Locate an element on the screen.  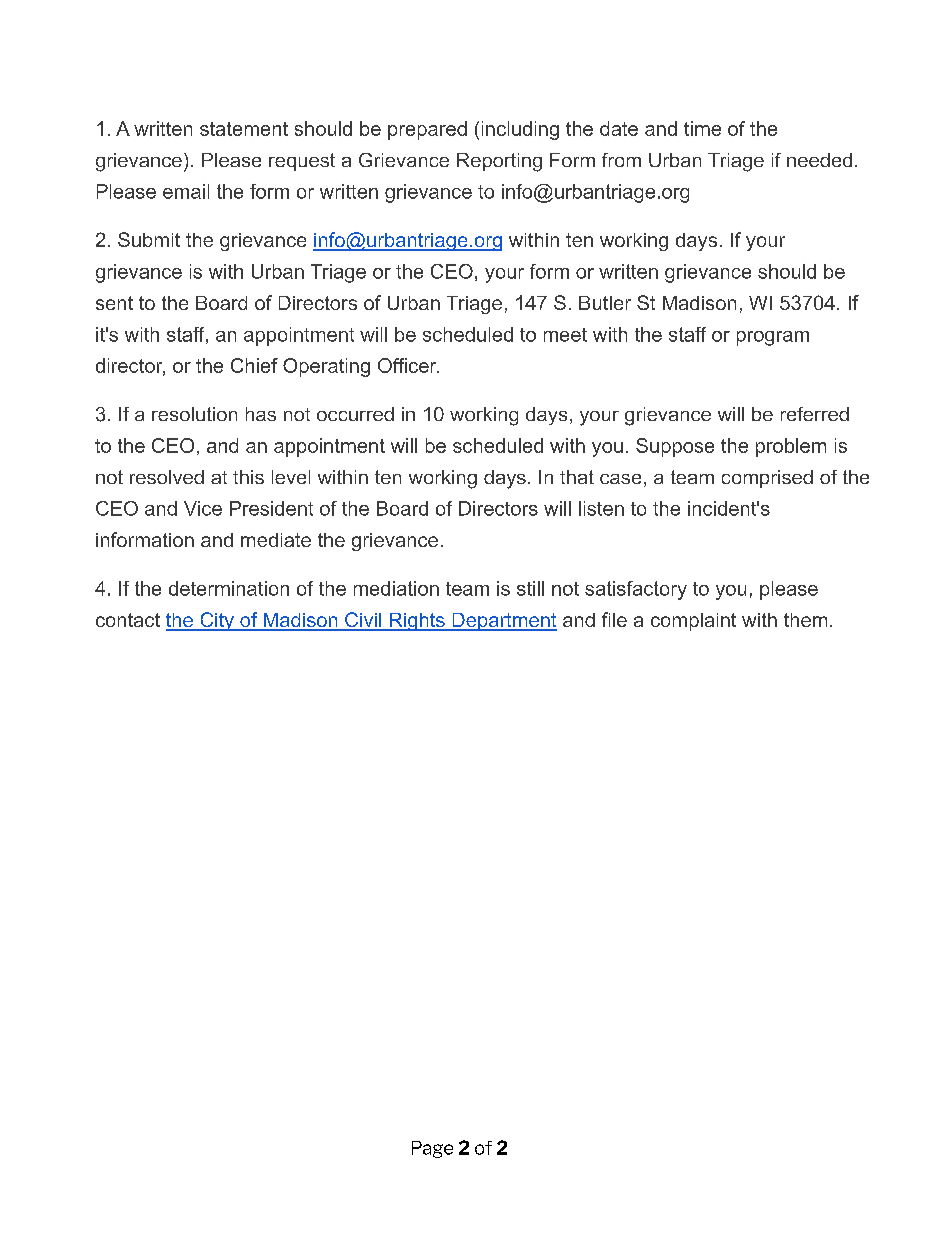
Department is located at coordinates (503, 622).
